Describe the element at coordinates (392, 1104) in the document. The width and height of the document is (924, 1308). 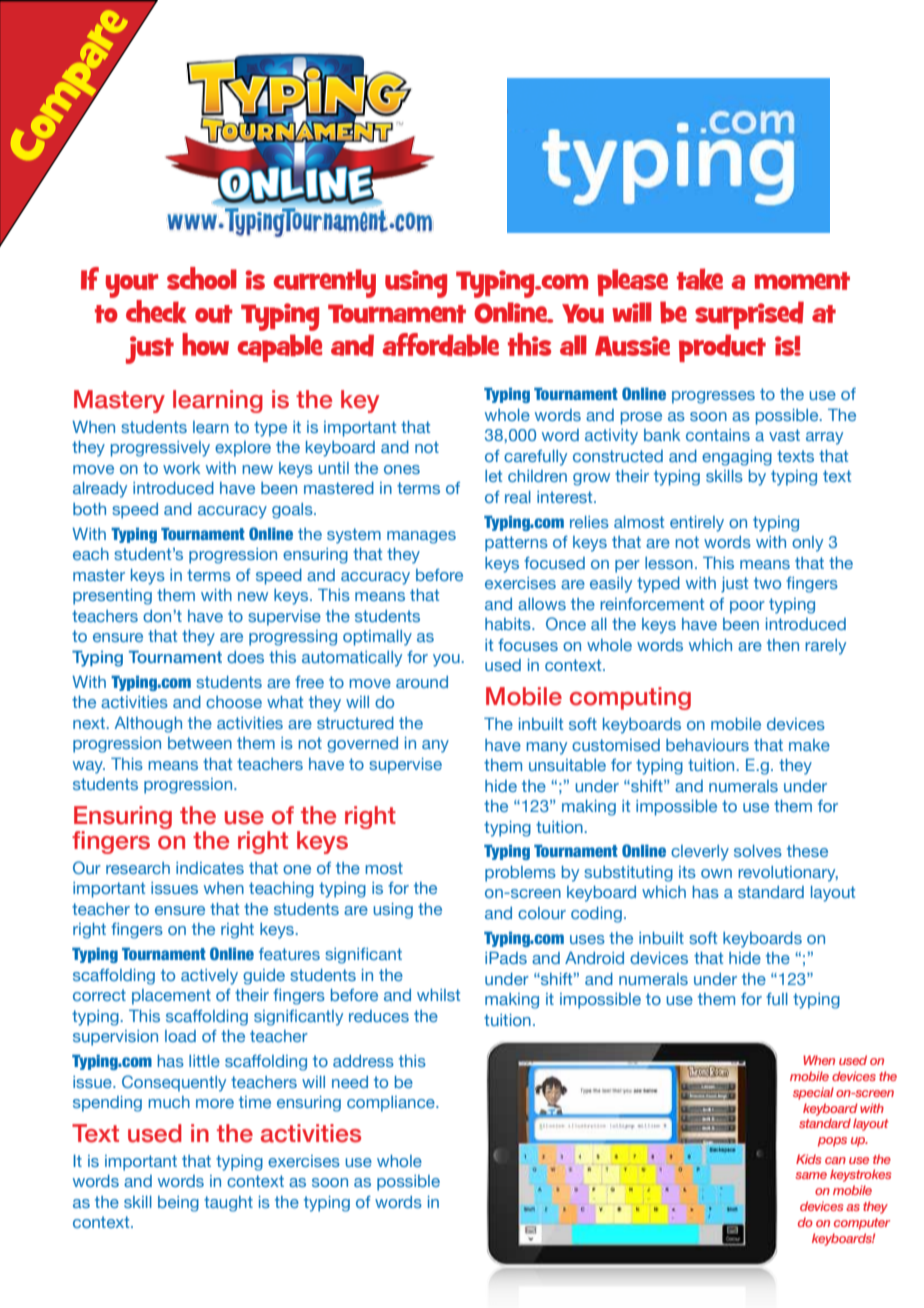
I see `compliance` at that location.
